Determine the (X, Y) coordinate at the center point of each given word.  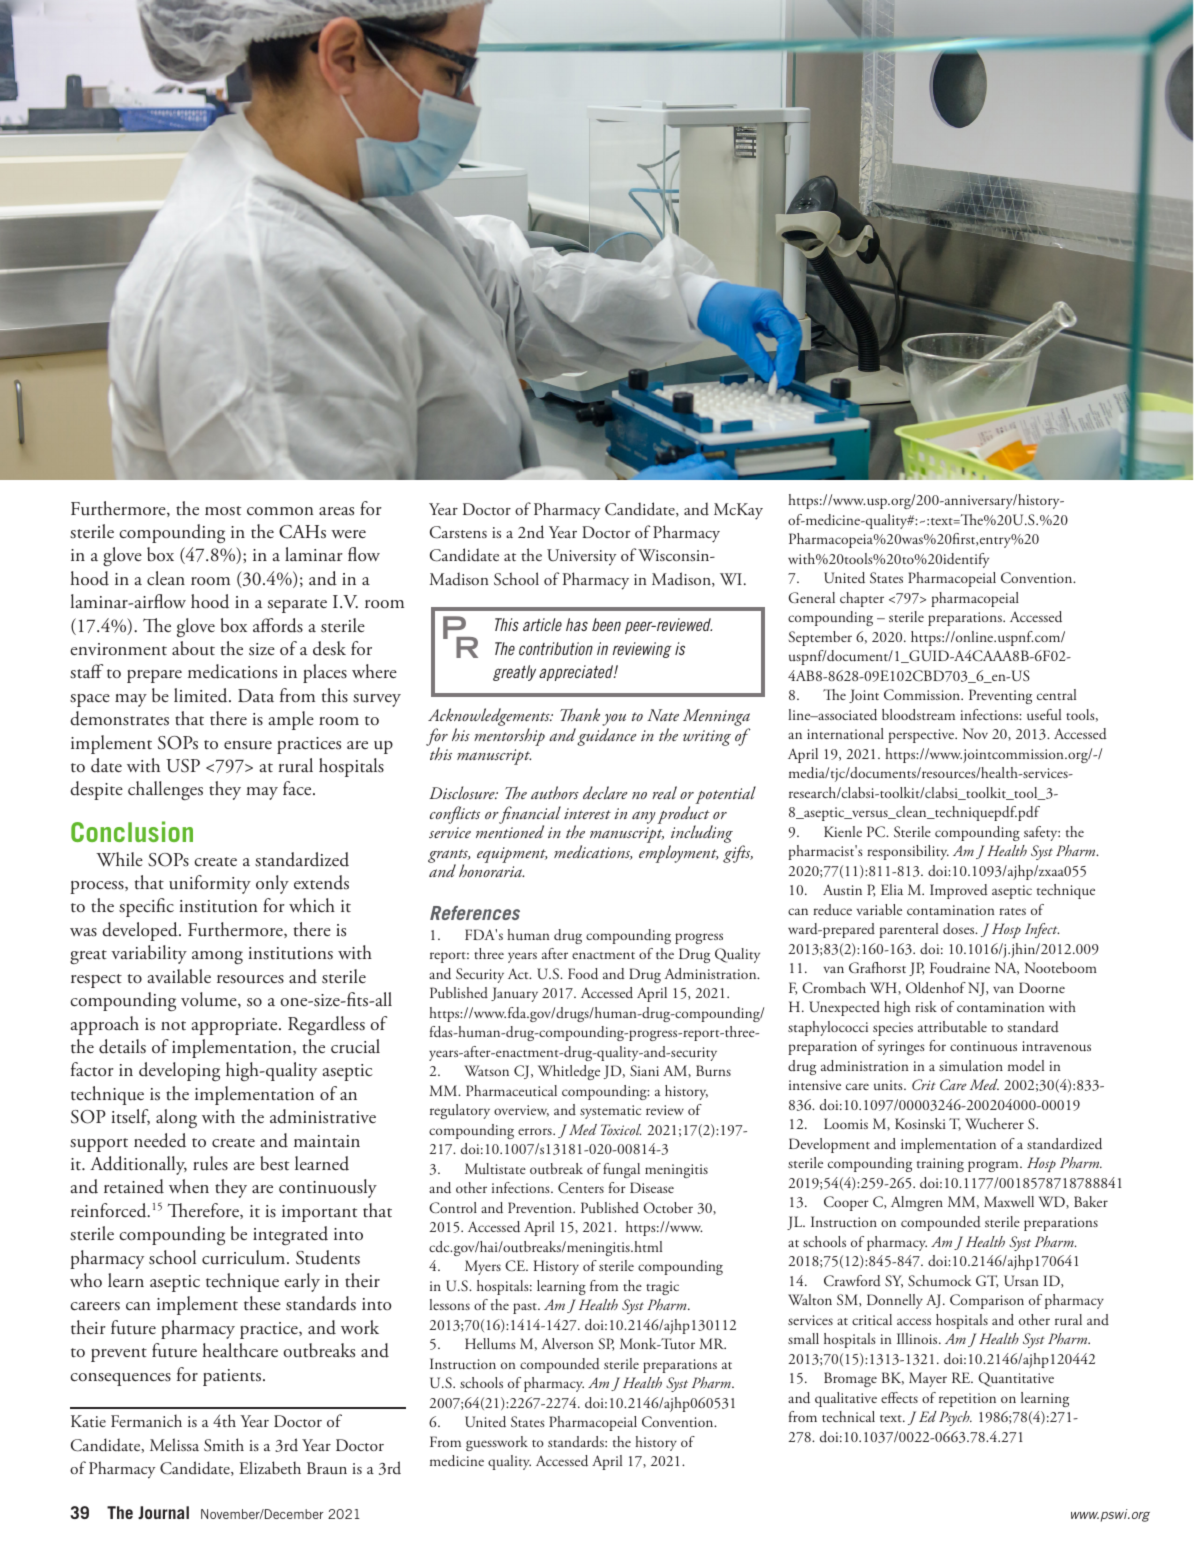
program (994, 1166)
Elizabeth (270, 1467)
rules (210, 1163)
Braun (327, 1468)
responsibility (908, 852)
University (582, 557)
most (223, 511)
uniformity (210, 884)
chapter (862, 599)
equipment (512, 855)
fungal (621, 1170)
